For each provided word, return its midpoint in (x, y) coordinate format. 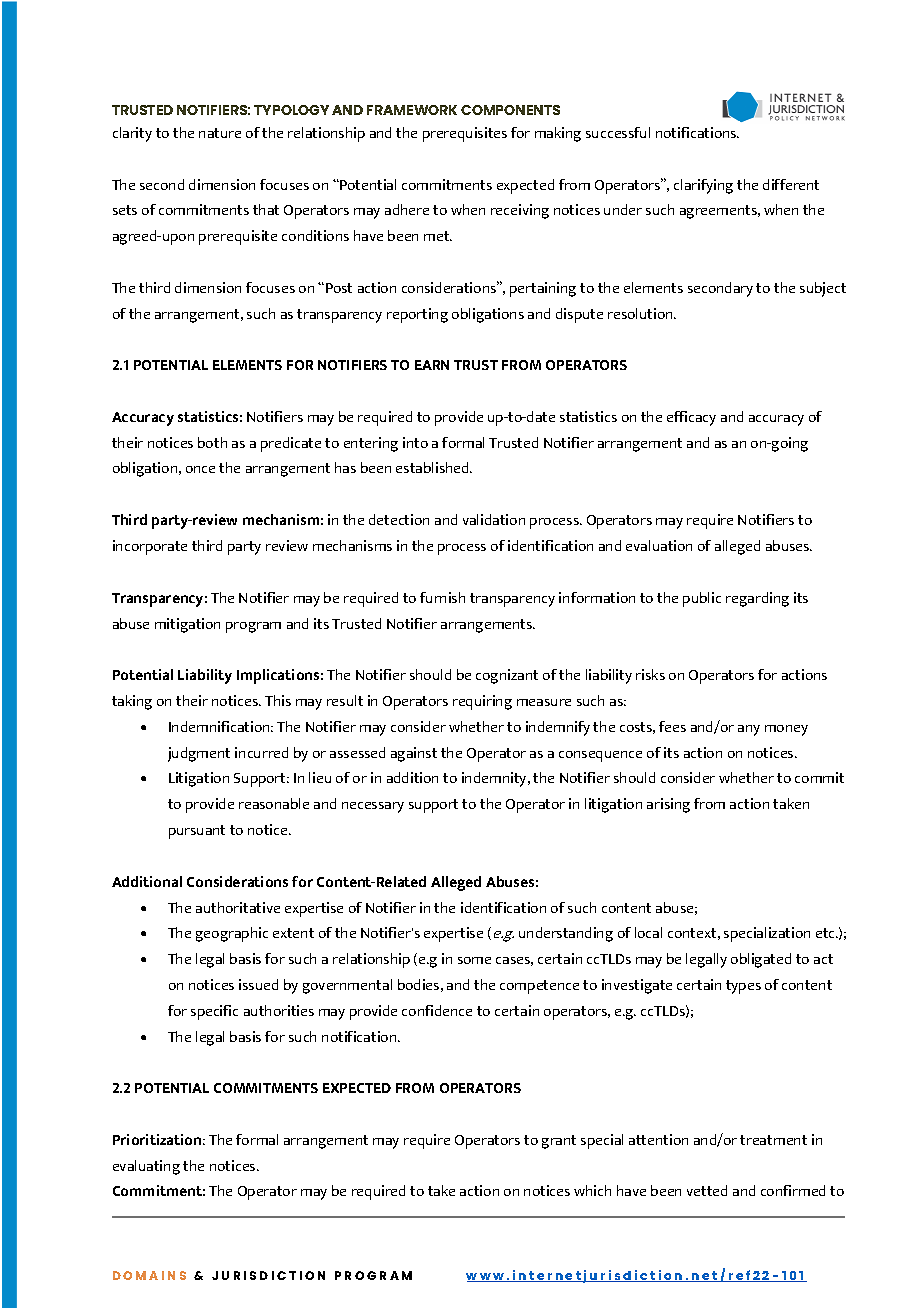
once (200, 469)
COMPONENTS (510, 110)
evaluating (146, 1167)
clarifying (703, 186)
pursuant (197, 832)
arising (668, 805)
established (433, 467)
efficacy (691, 418)
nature (220, 133)
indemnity (495, 779)
